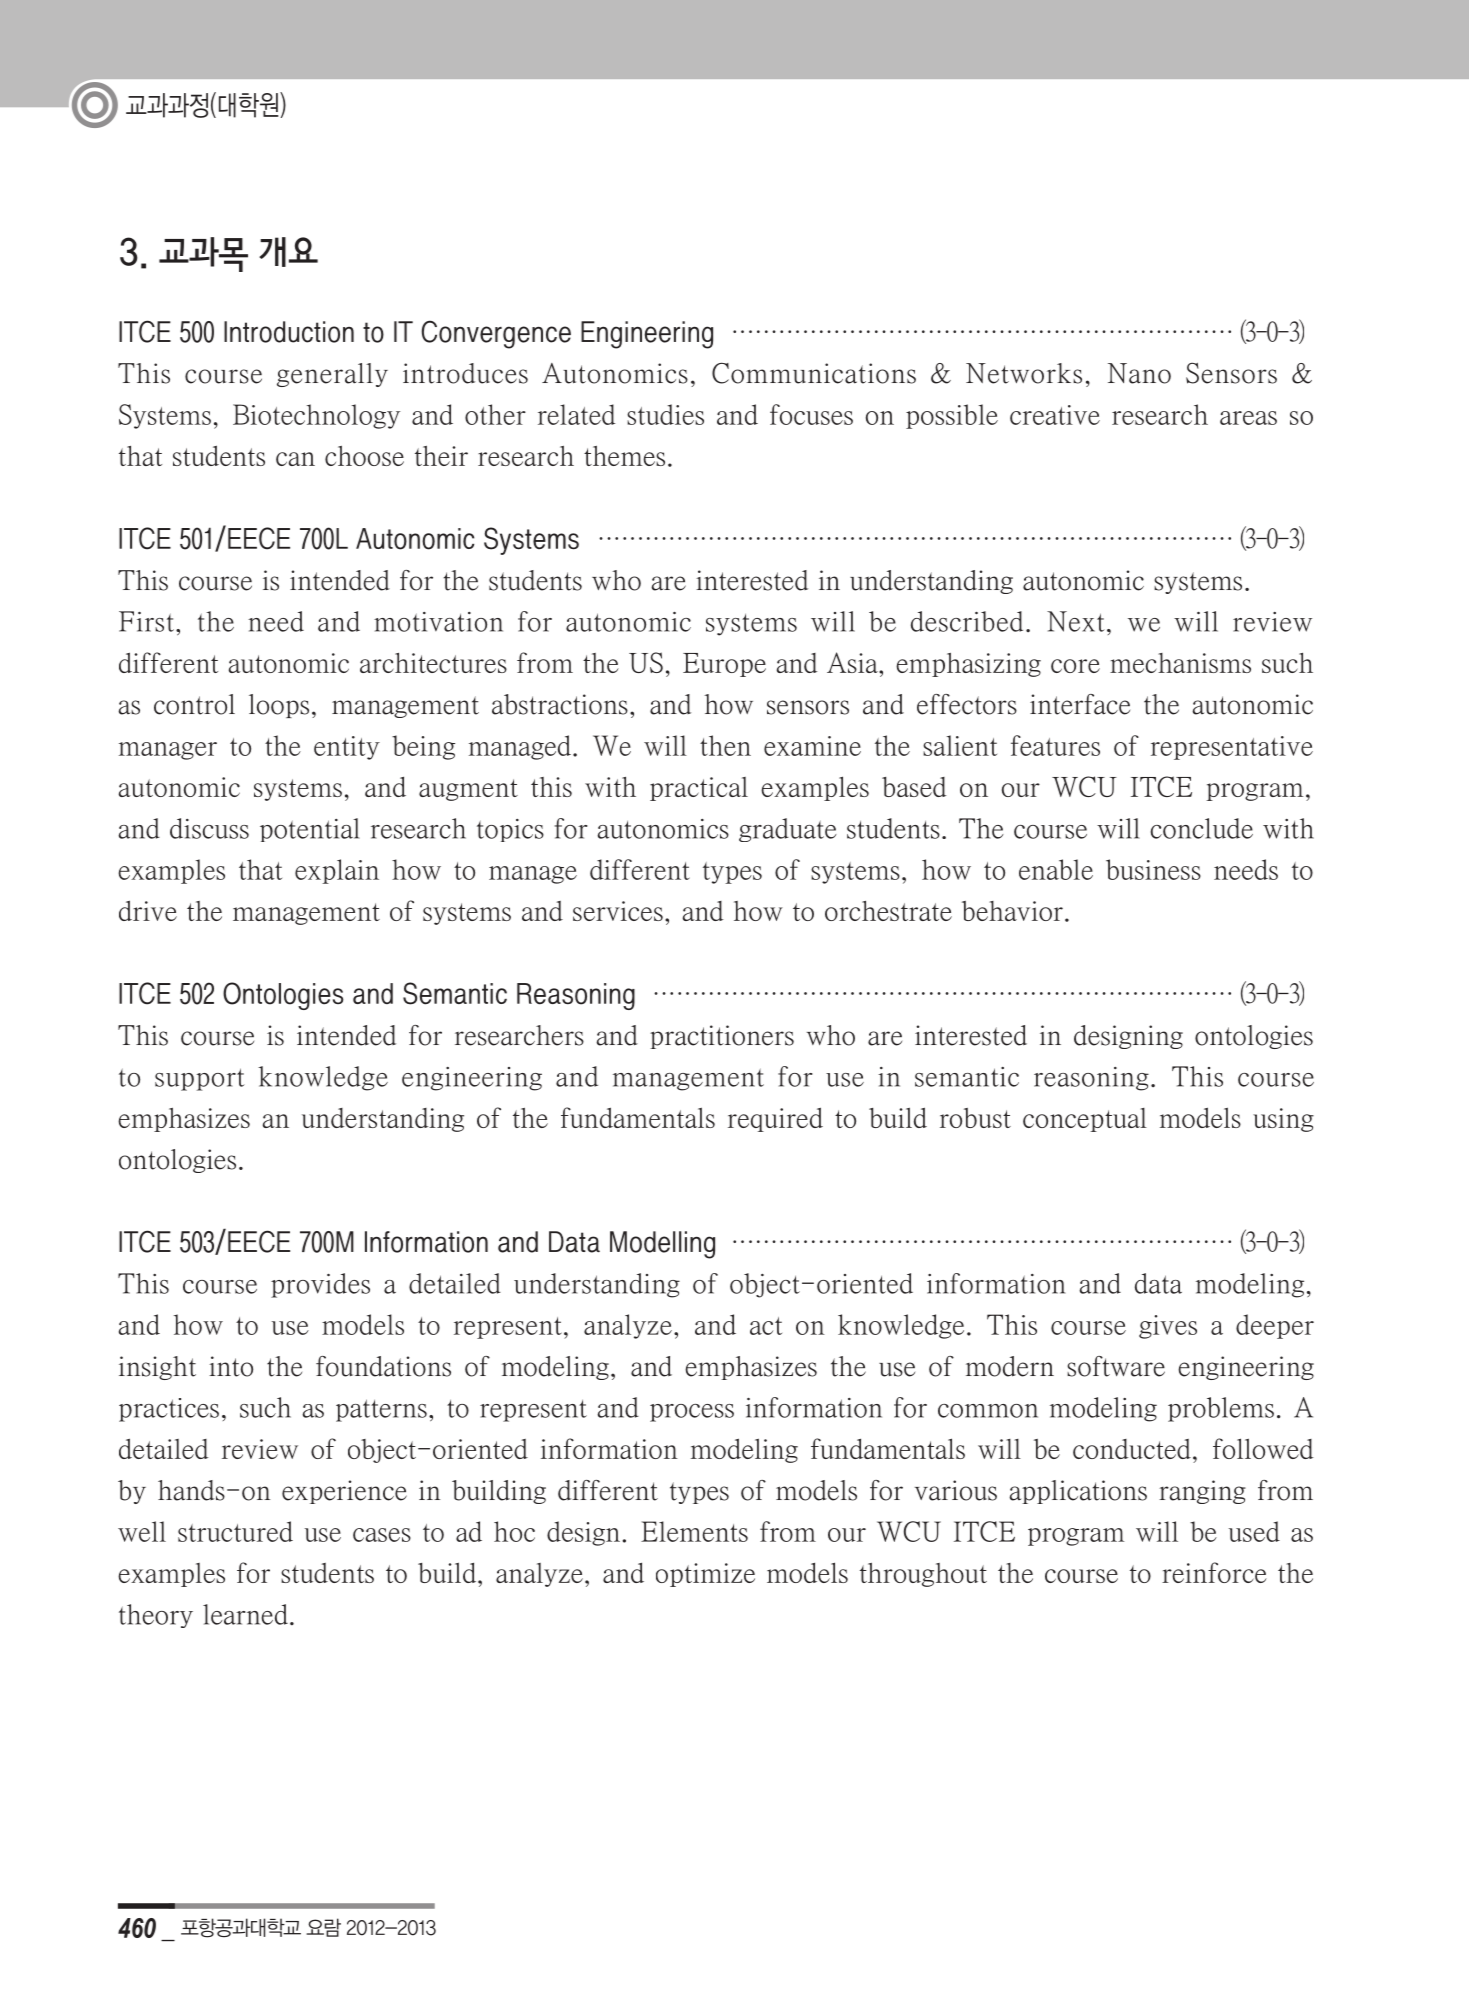  Describe the element at coordinates (347, 748) in the image. I see `entity` at that location.
